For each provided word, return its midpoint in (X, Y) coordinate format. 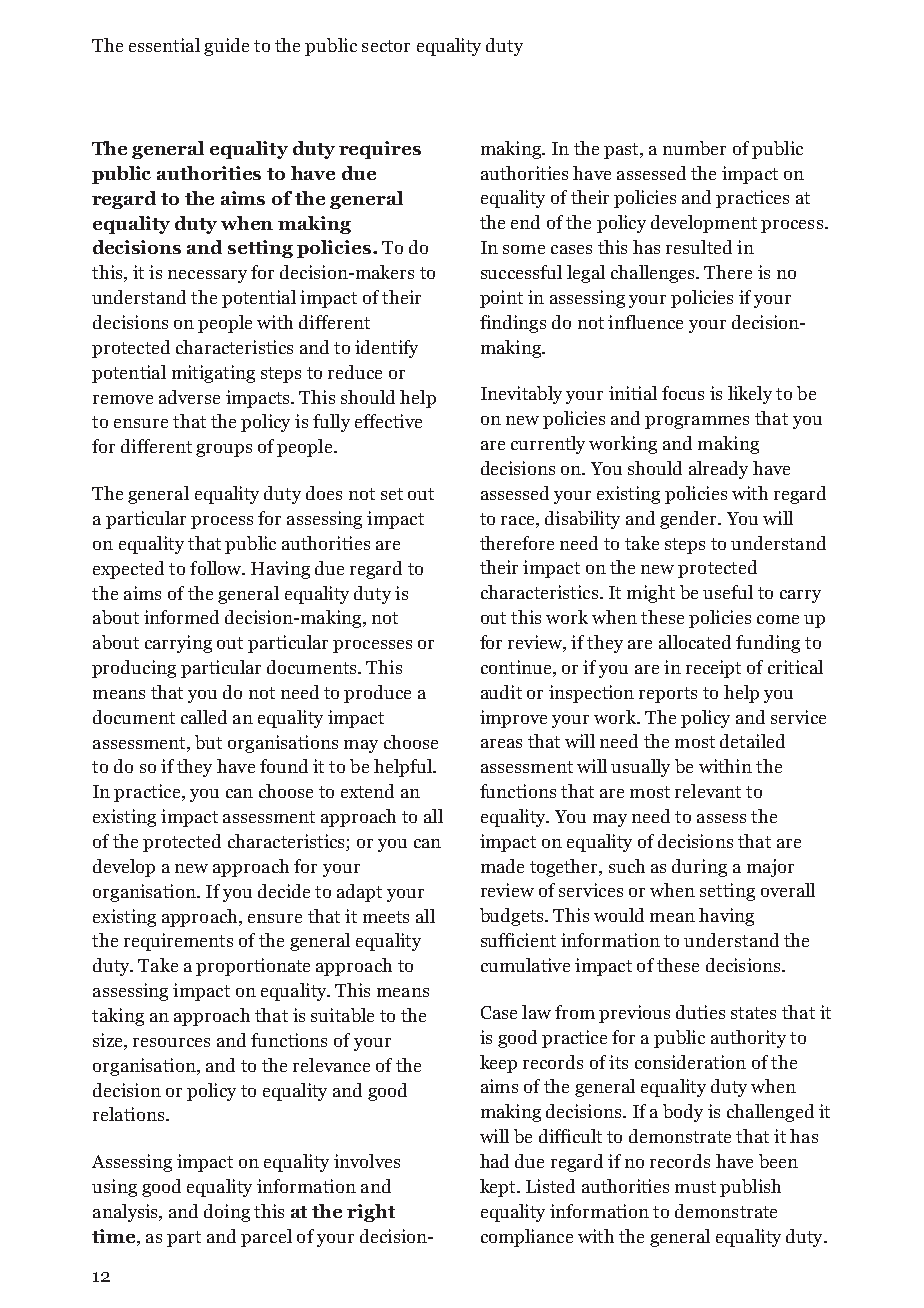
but (208, 742)
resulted (699, 247)
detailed (752, 741)
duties (700, 1012)
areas (501, 743)
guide (226, 47)
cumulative (525, 965)
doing (227, 1213)
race (519, 520)
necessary (207, 276)
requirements (178, 942)
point (501, 299)
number (694, 148)
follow (217, 568)
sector (386, 46)
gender (690, 520)
